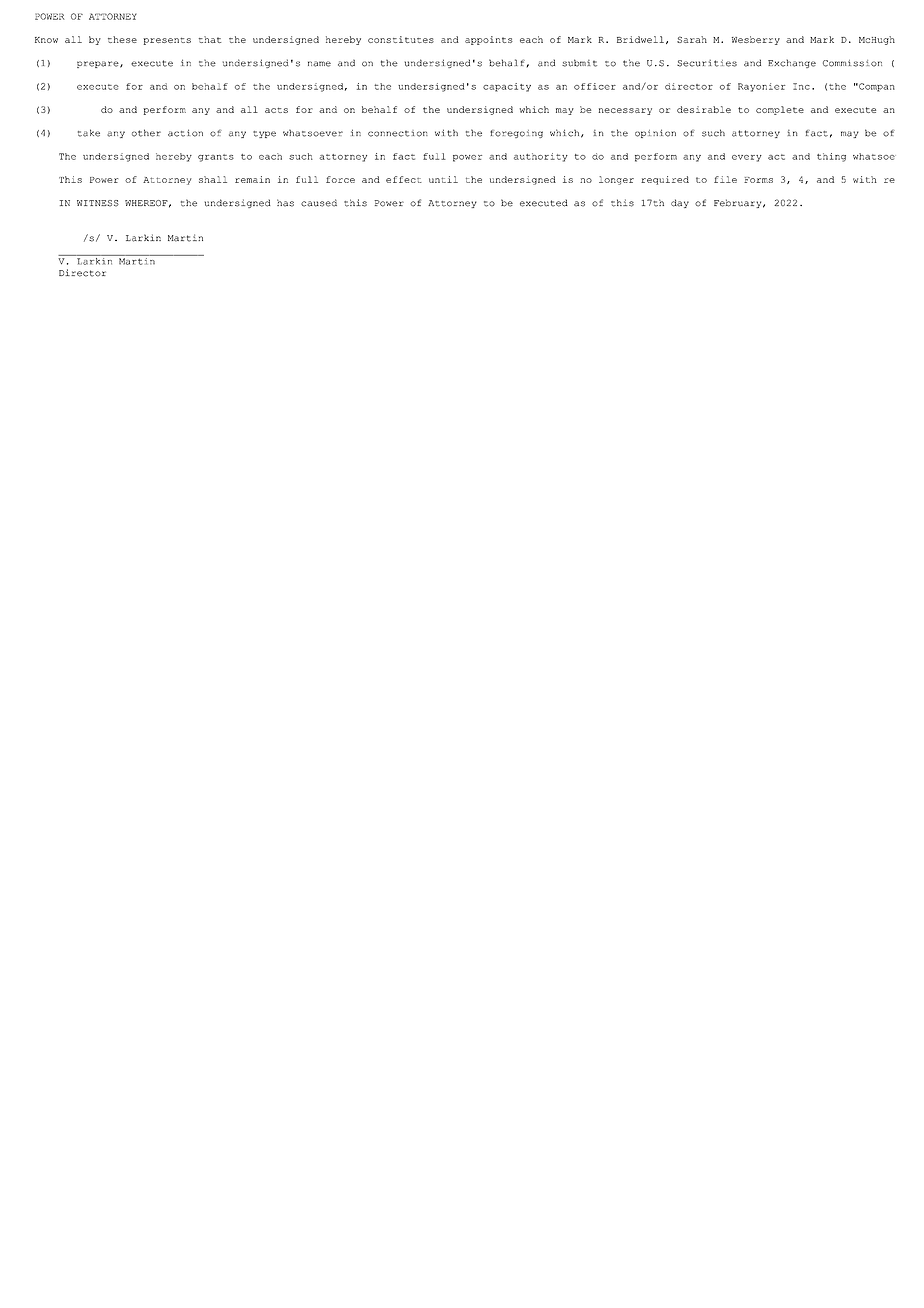 Image resolution: width=924 pixels, height=1308 pixels. Describe the element at coordinates (98, 203) in the document. I see `WITNESS` at that location.
